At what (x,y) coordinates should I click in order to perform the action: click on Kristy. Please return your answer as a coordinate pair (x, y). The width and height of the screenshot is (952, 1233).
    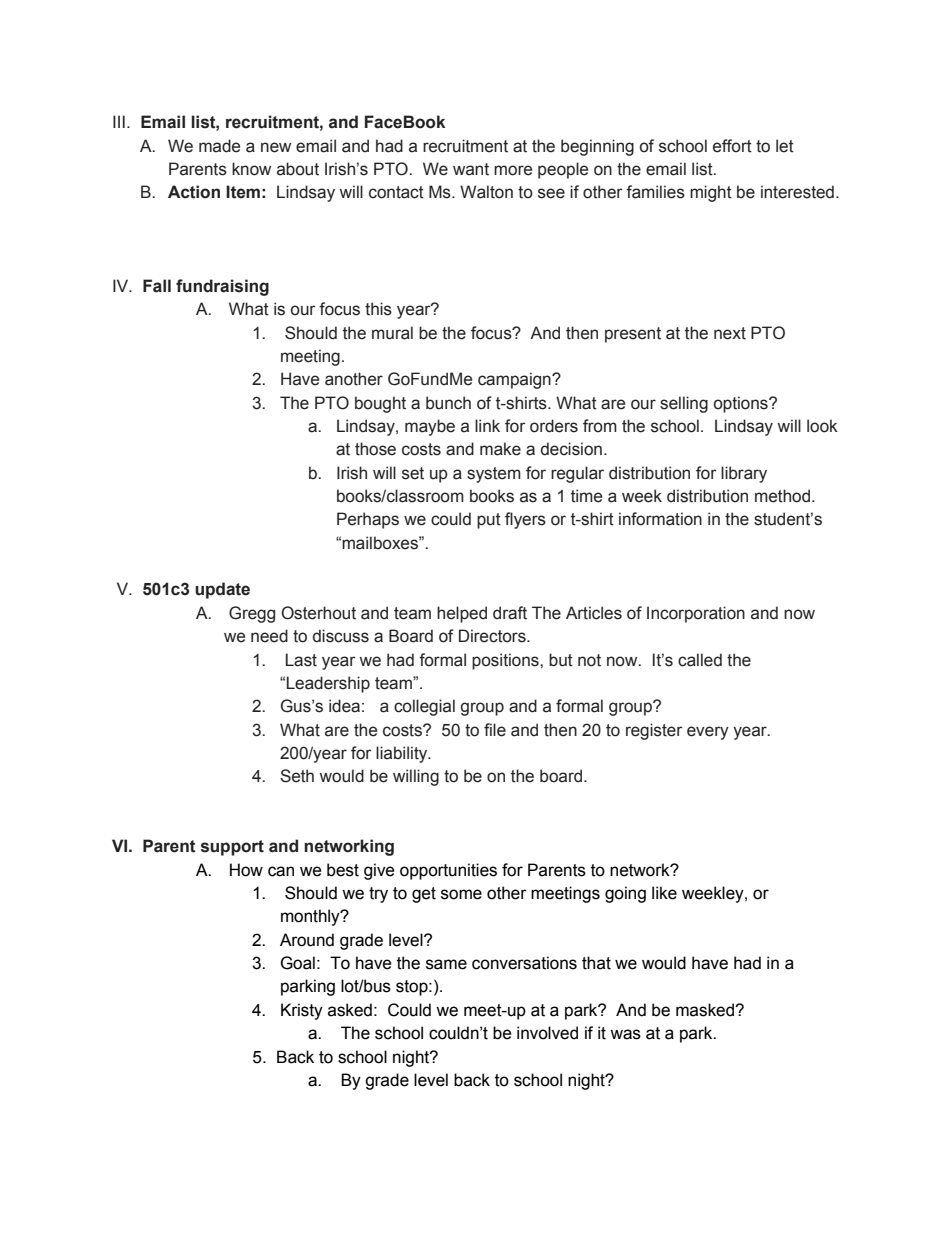
    Looking at the image, I should click on (302, 1011).
